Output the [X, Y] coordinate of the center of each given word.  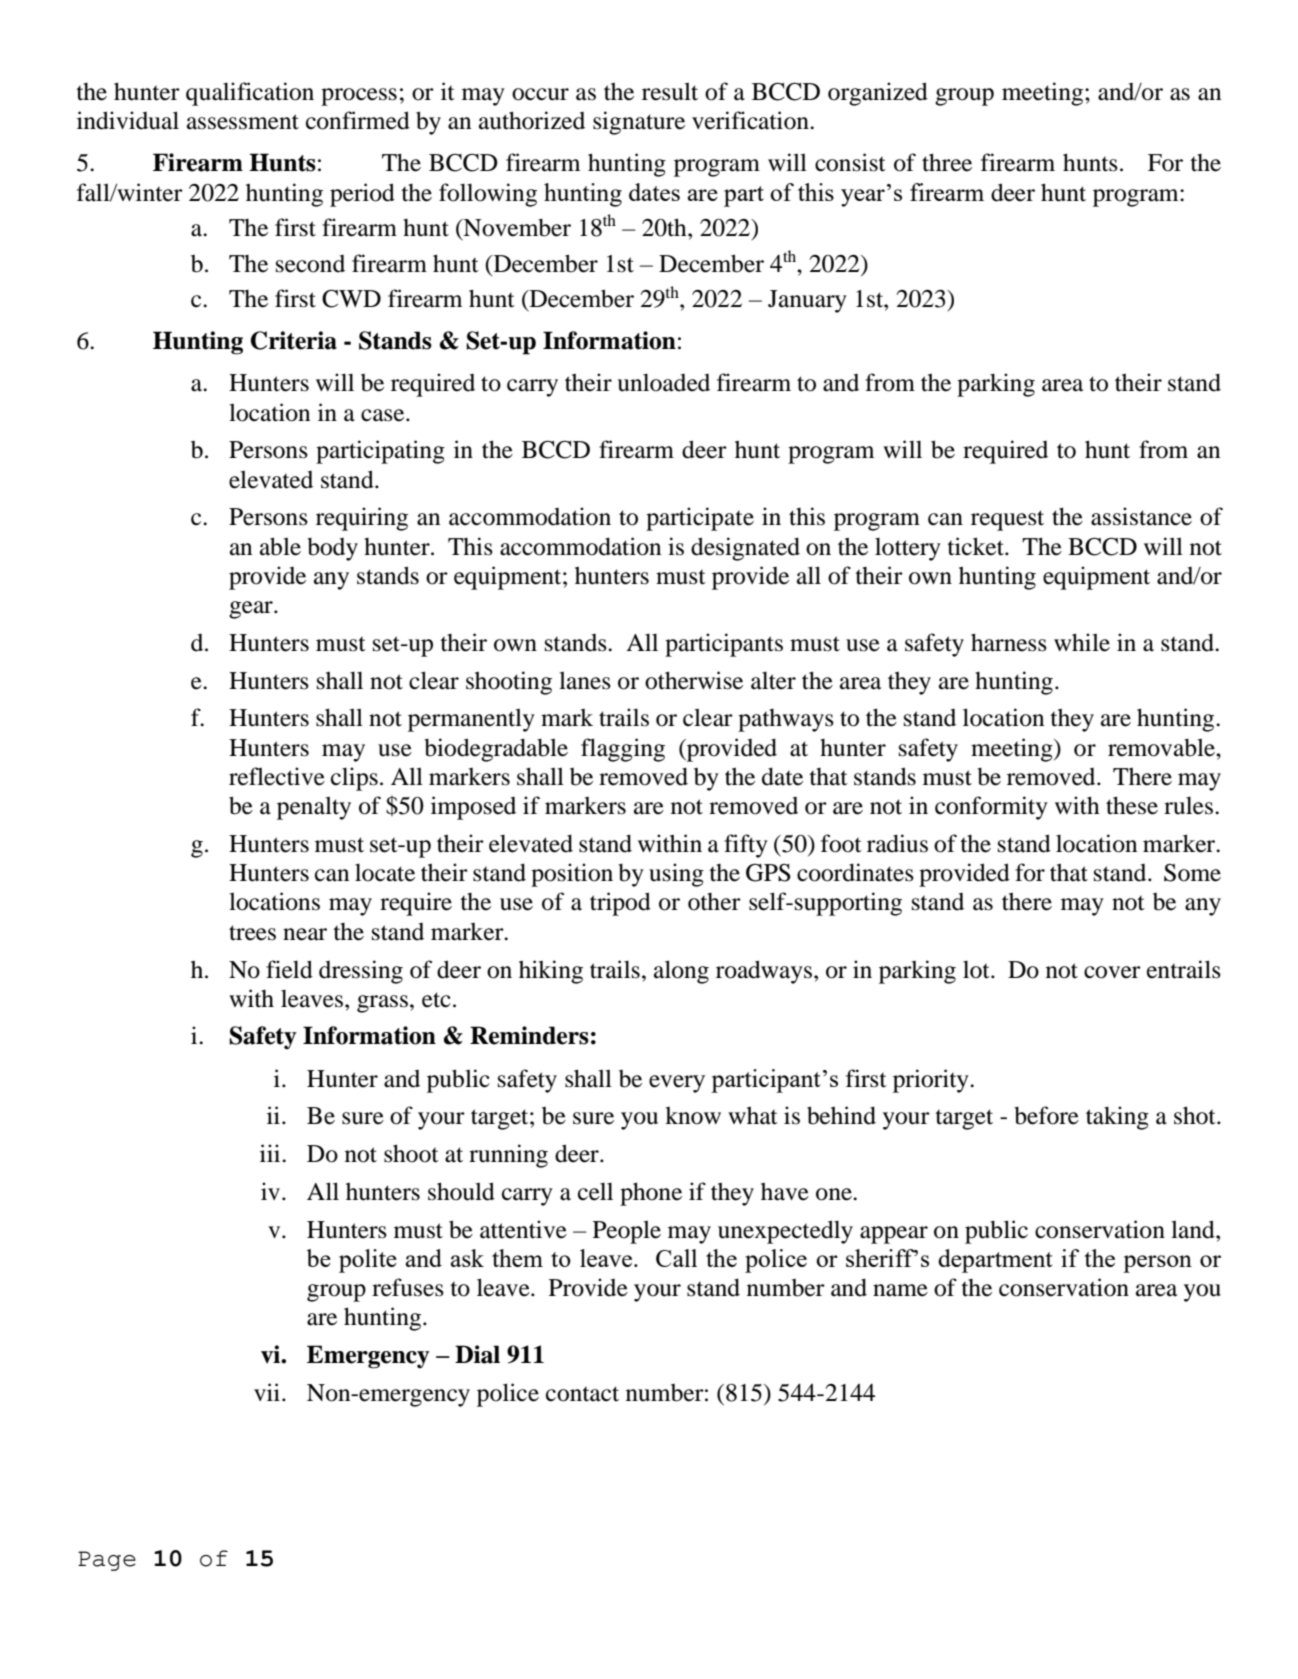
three [947, 162]
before [1046, 1115]
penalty [314, 808]
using [676, 875]
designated [745, 549]
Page [107, 1561]
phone [651, 1194]
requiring [362, 519]
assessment [243, 122]
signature [639, 123]
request [1007, 520]
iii [271, 1153]
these [1132, 805]
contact [582, 1394]
